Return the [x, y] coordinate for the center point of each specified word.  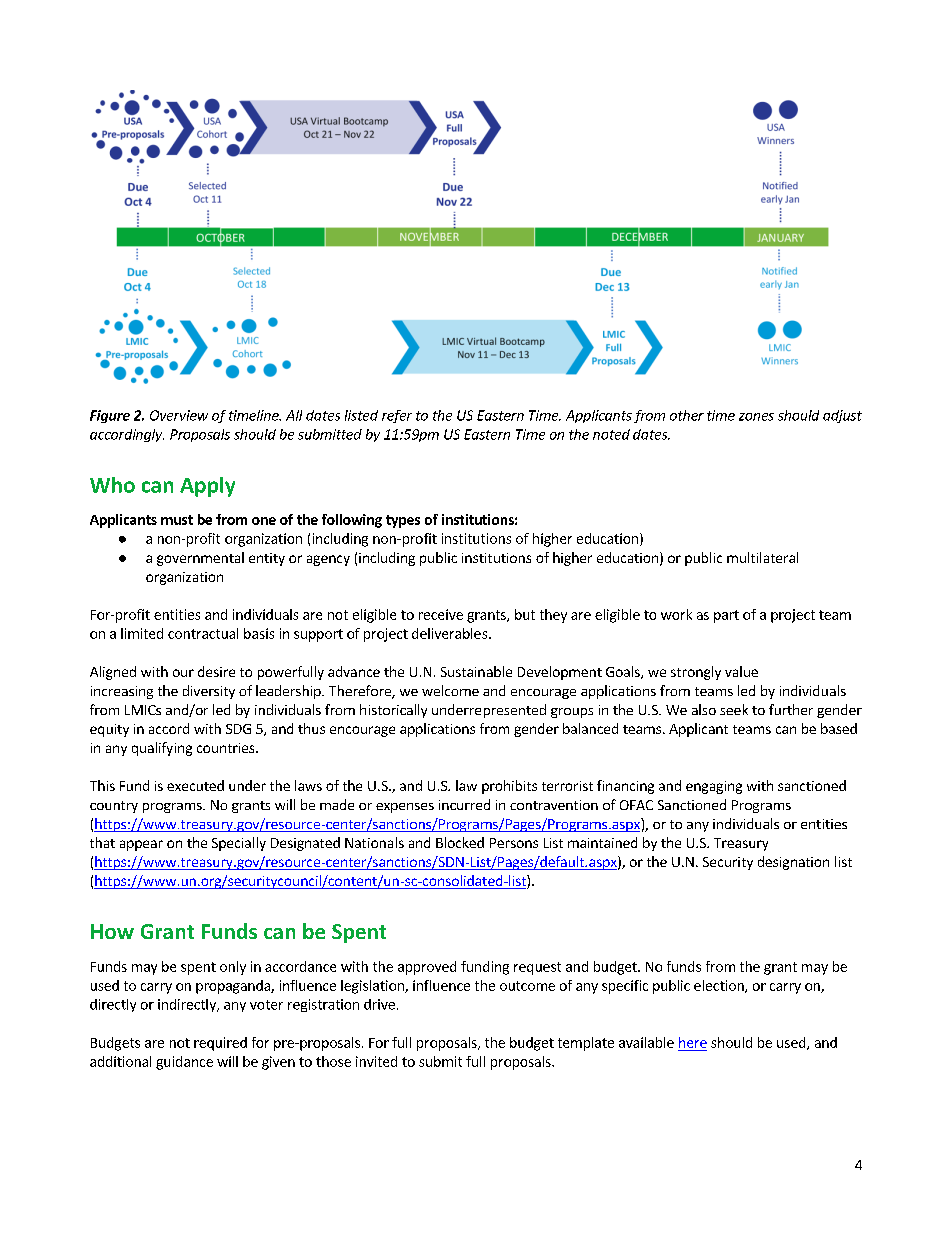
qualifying [162, 749]
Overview [179, 415]
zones [756, 417]
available [646, 1042]
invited [376, 1061]
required [220, 1044]
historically [393, 711]
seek [734, 709]
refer [397, 416]
